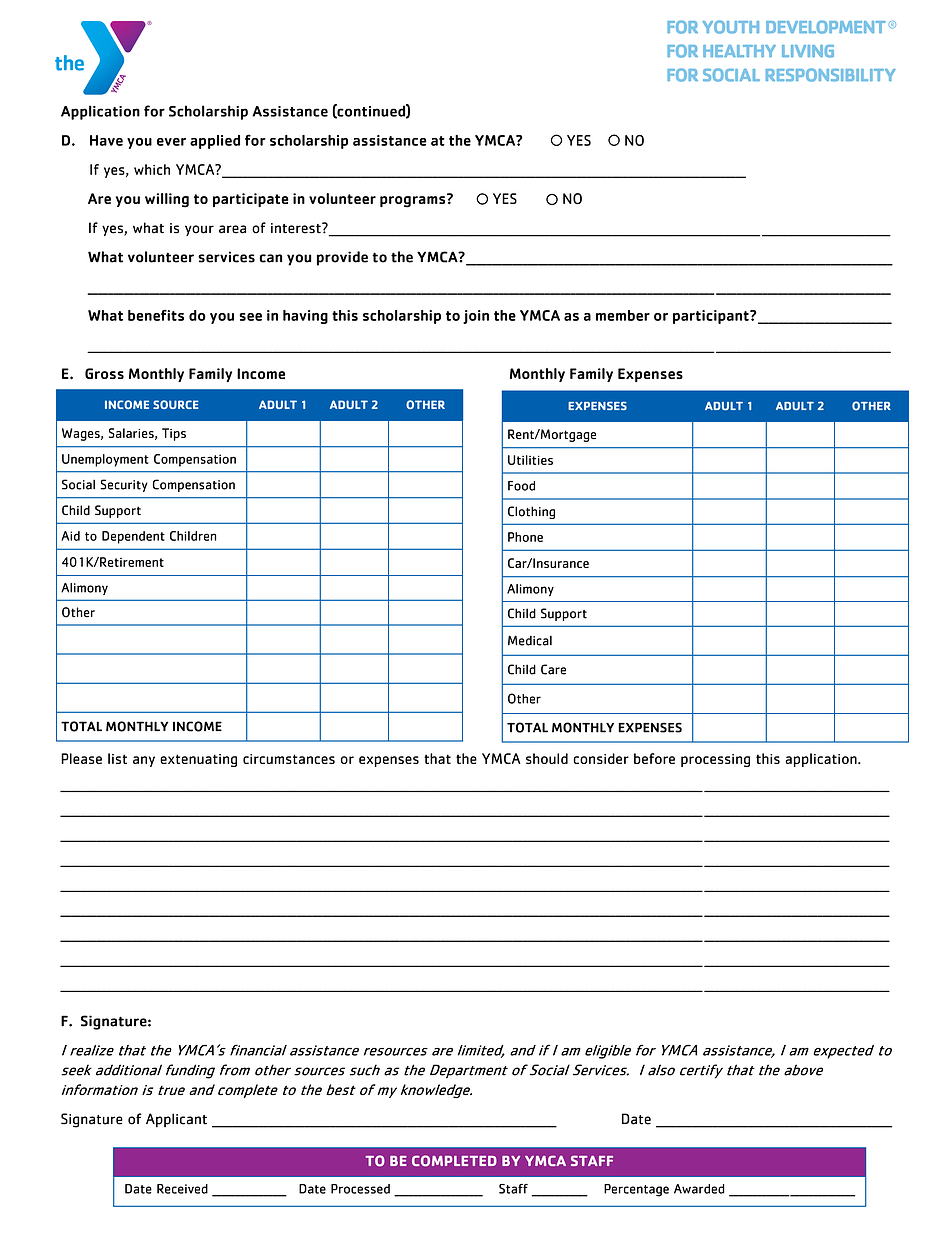 This page has width=952, height=1233. Describe the element at coordinates (360, 1189) in the page. I see `Processed` at that location.
